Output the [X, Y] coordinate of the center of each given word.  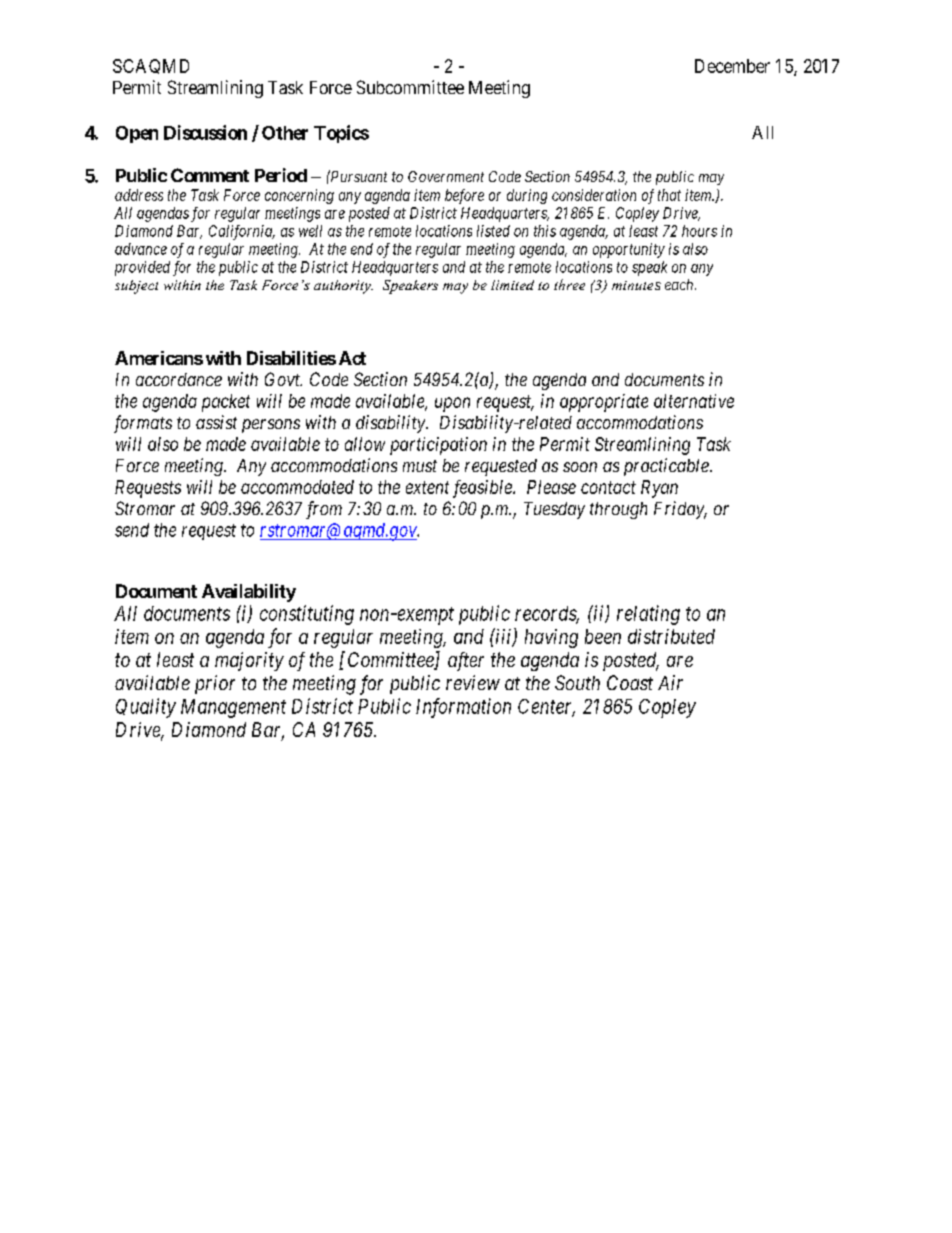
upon [452, 404]
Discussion [205, 132]
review [473, 682]
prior [215, 684]
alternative [694, 401]
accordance [179, 379]
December [732, 66]
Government [446, 176]
